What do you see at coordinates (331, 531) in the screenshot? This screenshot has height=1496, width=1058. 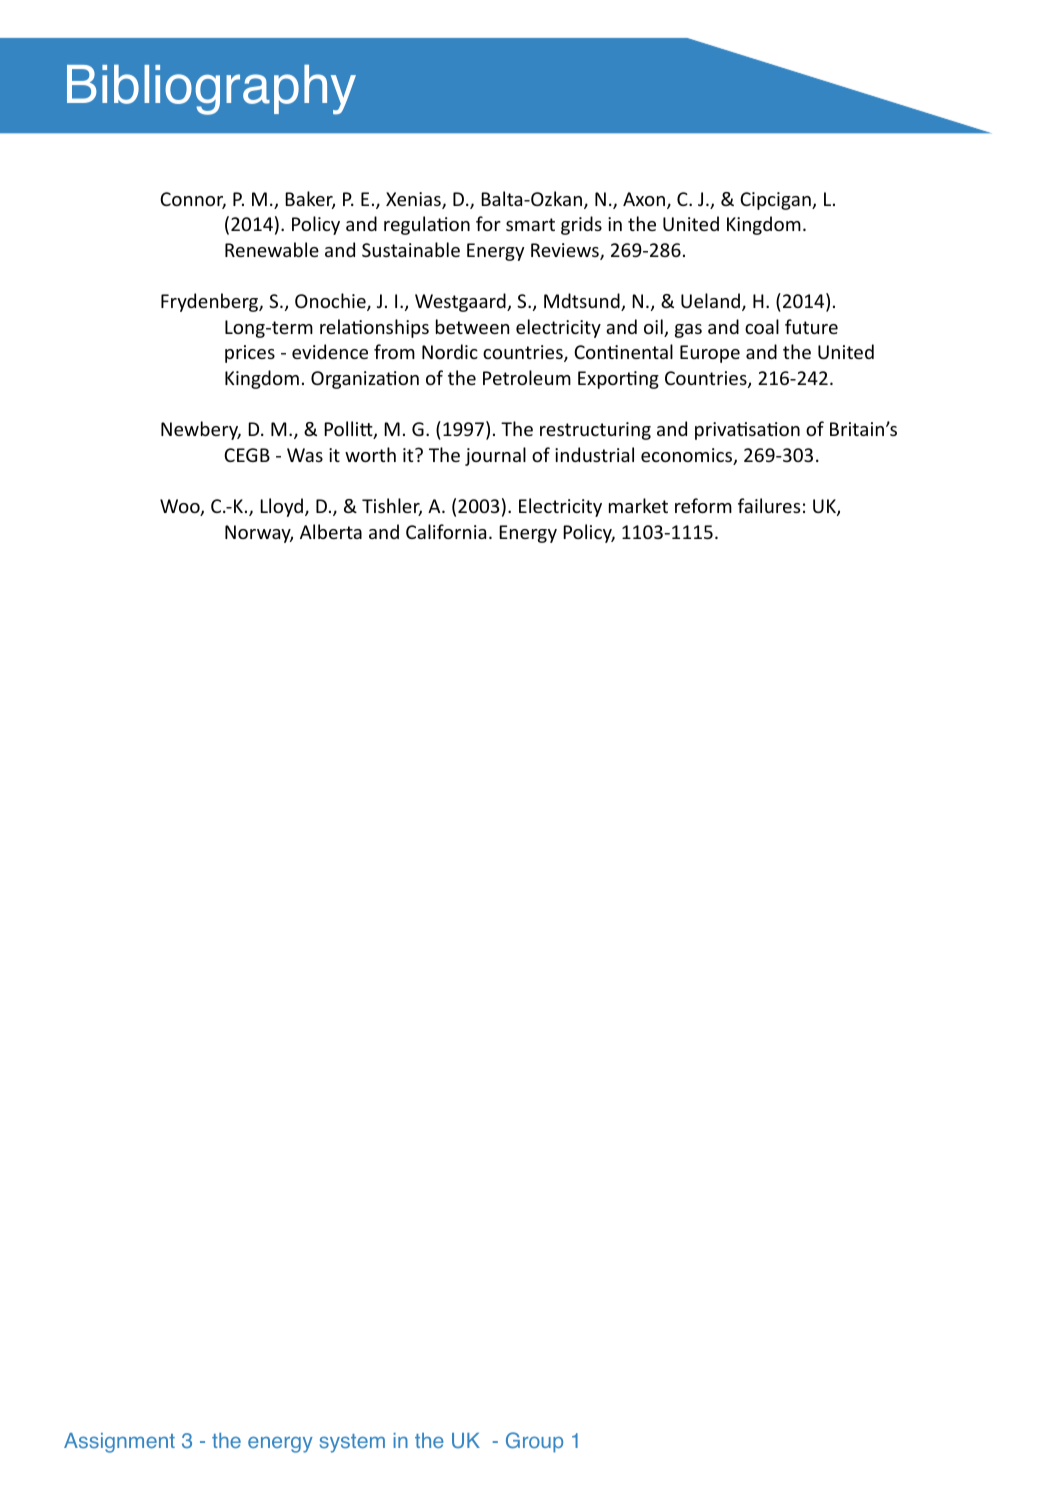 I see `Alberta` at bounding box center [331, 531].
